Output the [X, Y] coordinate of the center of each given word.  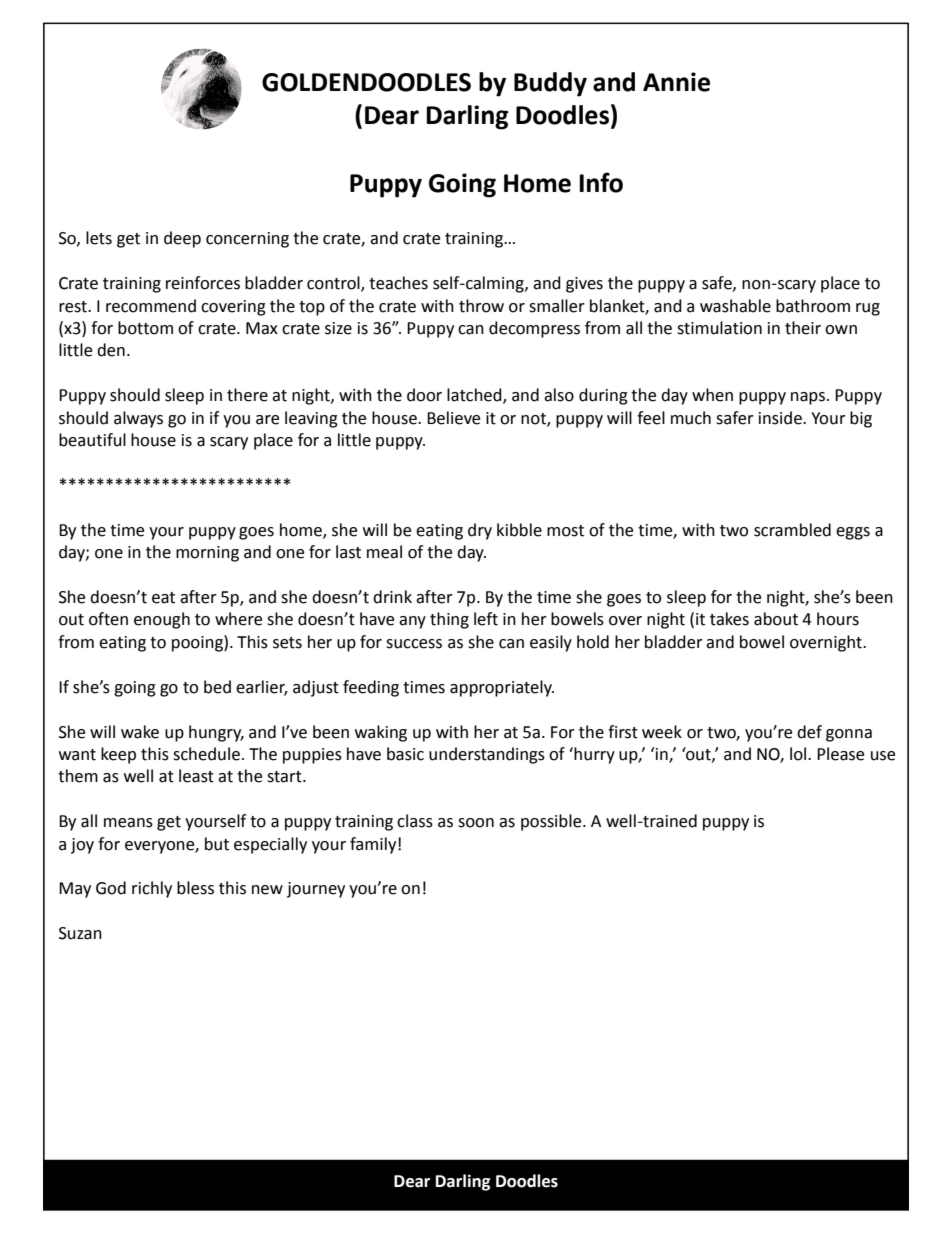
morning [207, 554]
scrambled [792, 530]
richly [152, 889]
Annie [676, 82]
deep [182, 239]
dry [480, 531]
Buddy [550, 84]
